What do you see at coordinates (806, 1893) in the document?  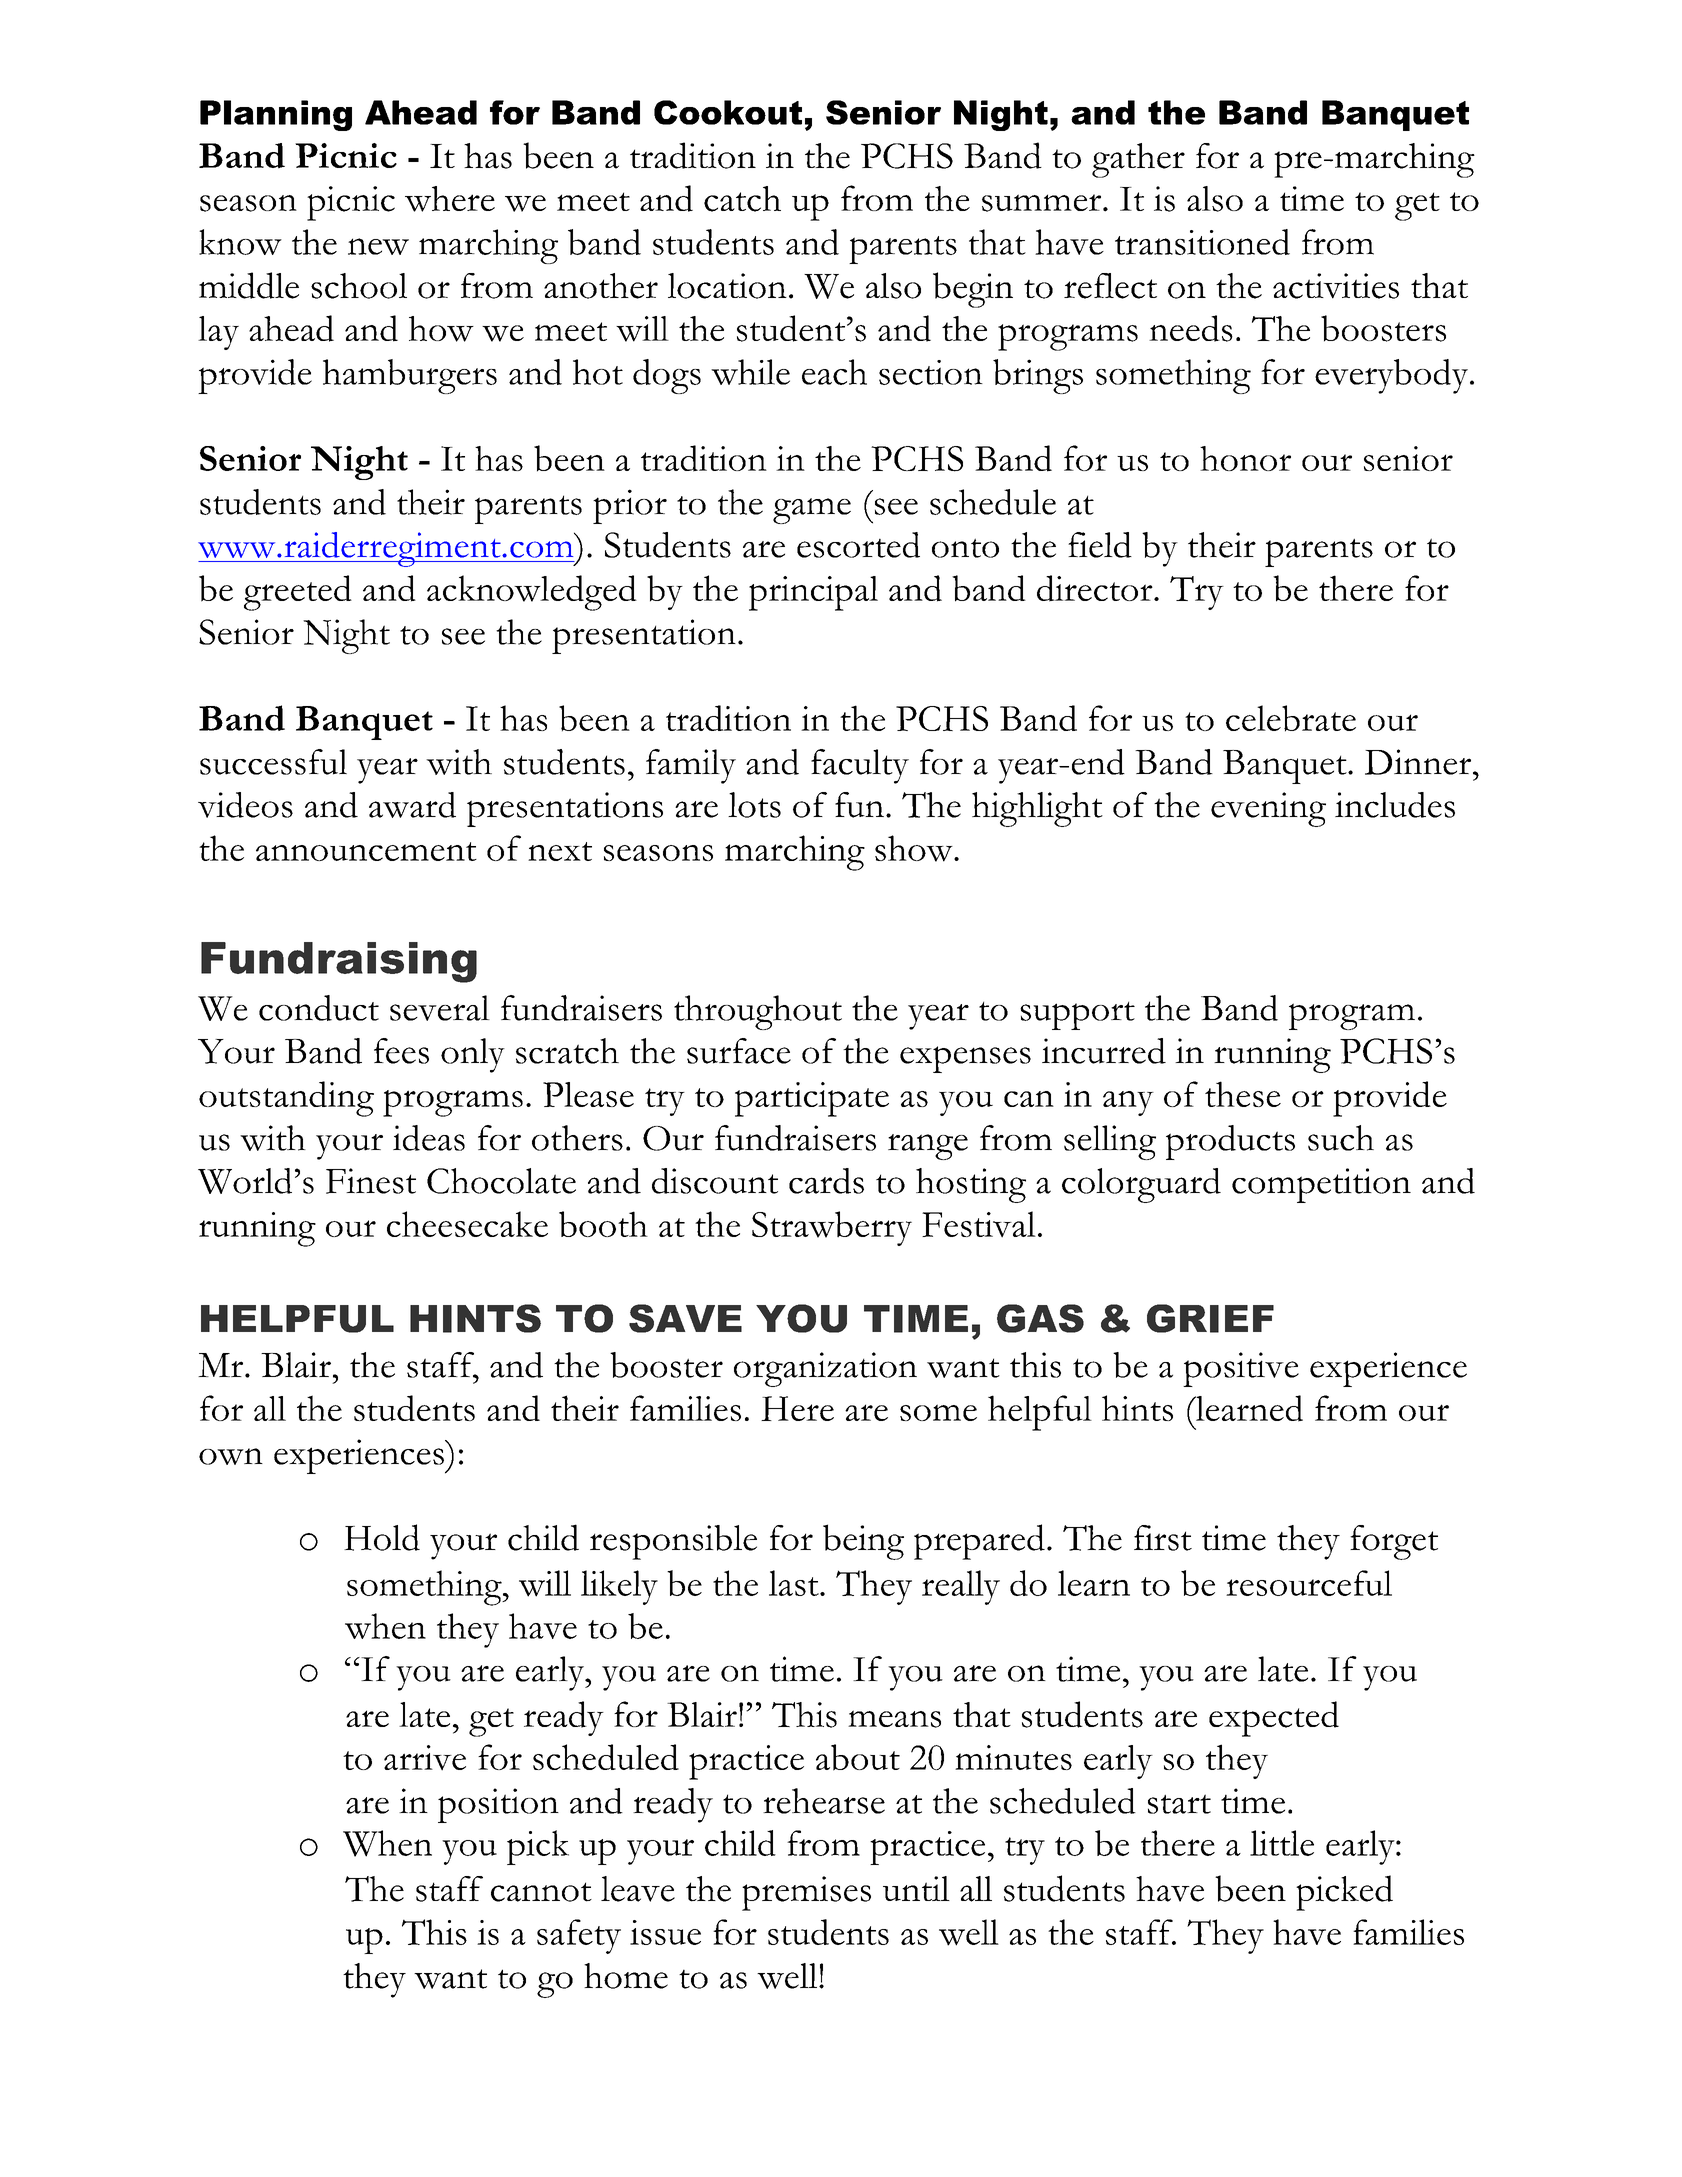 I see `premises` at bounding box center [806, 1893].
